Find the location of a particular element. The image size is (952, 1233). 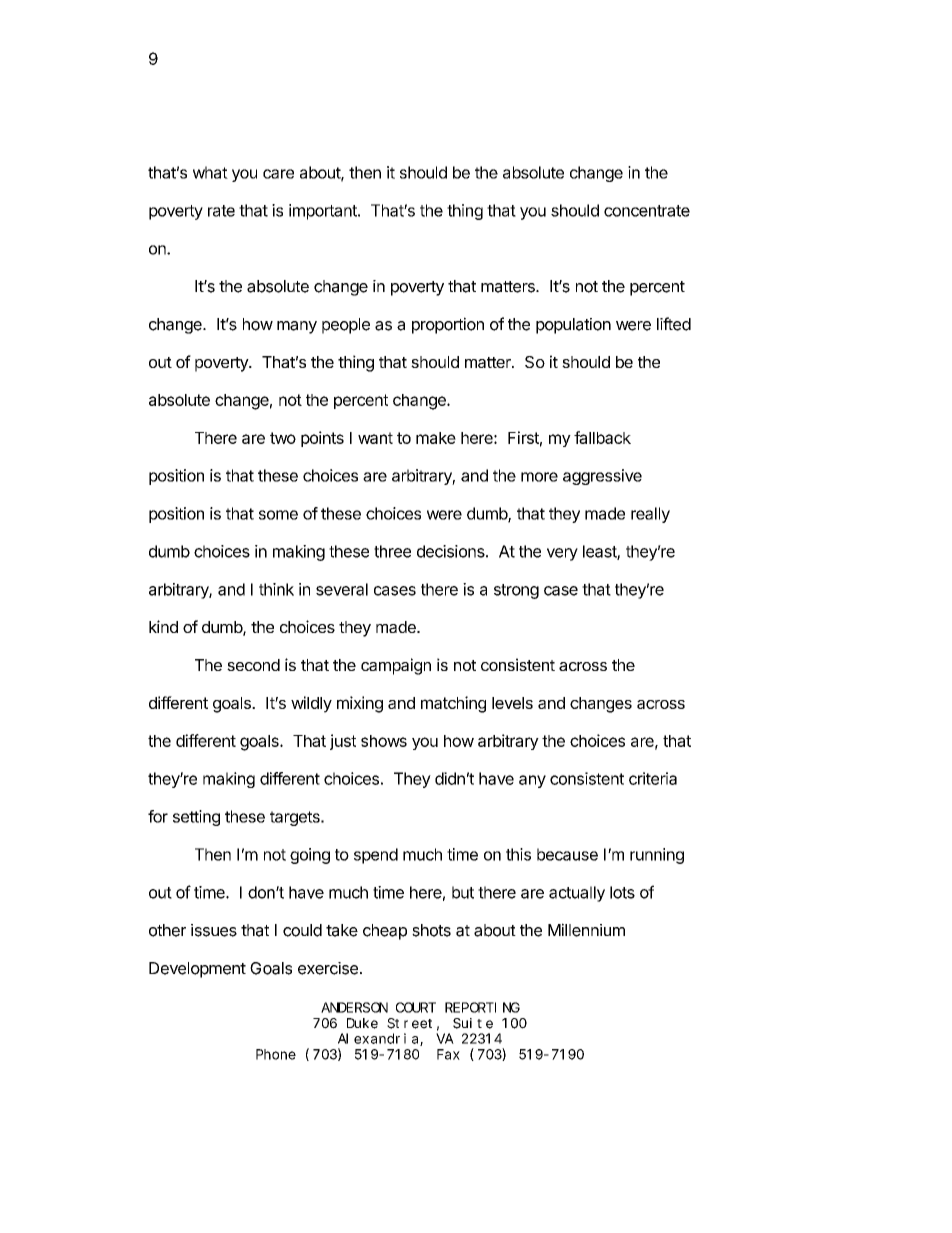

setting is located at coordinates (196, 818).
